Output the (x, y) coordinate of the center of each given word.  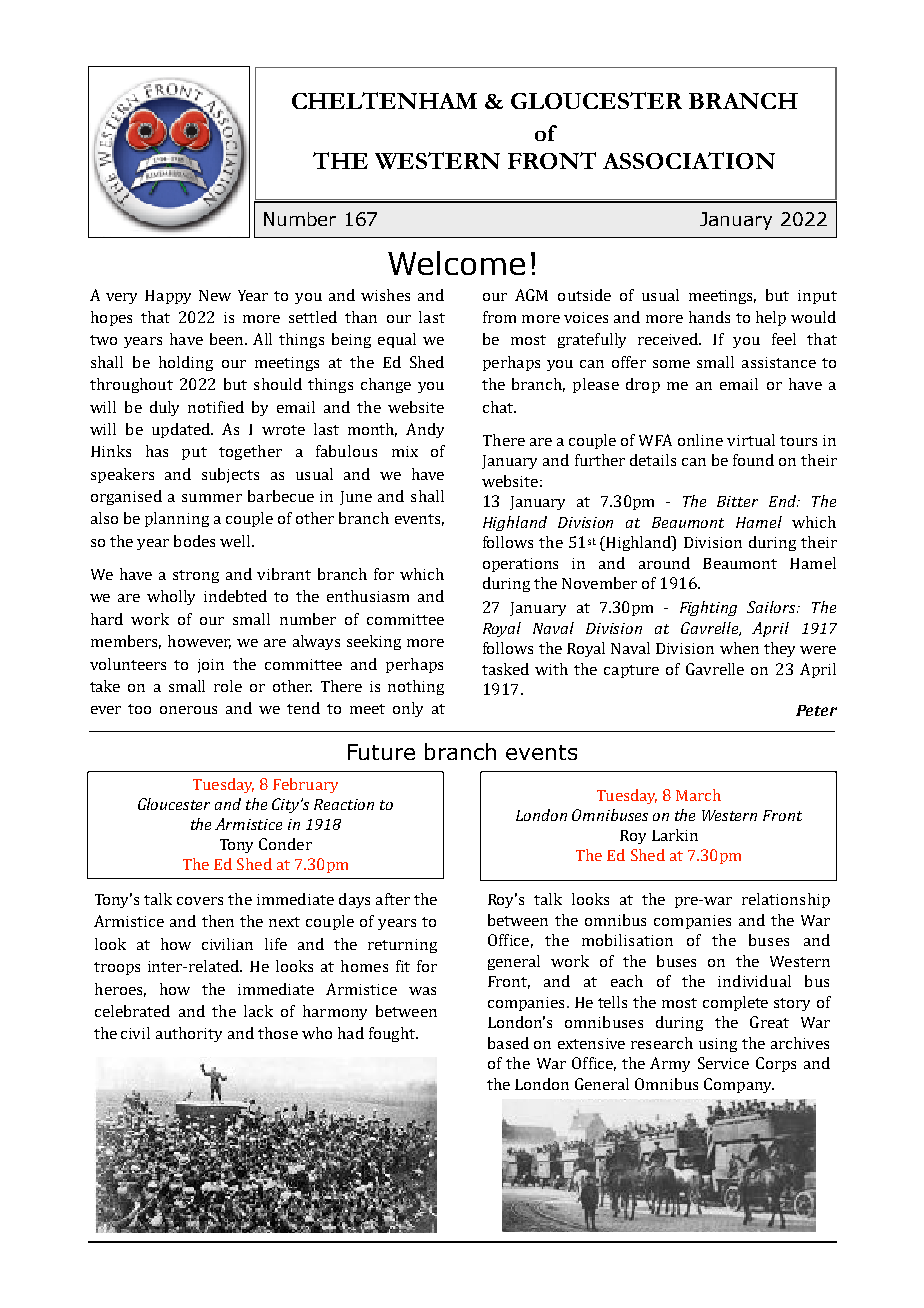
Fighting (708, 608)
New (215, 295)
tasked (505, 669)
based (508, 1043)
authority (189, 1034)
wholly (171, 597)
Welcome (456, 263)
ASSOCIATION (689, 160)
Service (723, 1063)
